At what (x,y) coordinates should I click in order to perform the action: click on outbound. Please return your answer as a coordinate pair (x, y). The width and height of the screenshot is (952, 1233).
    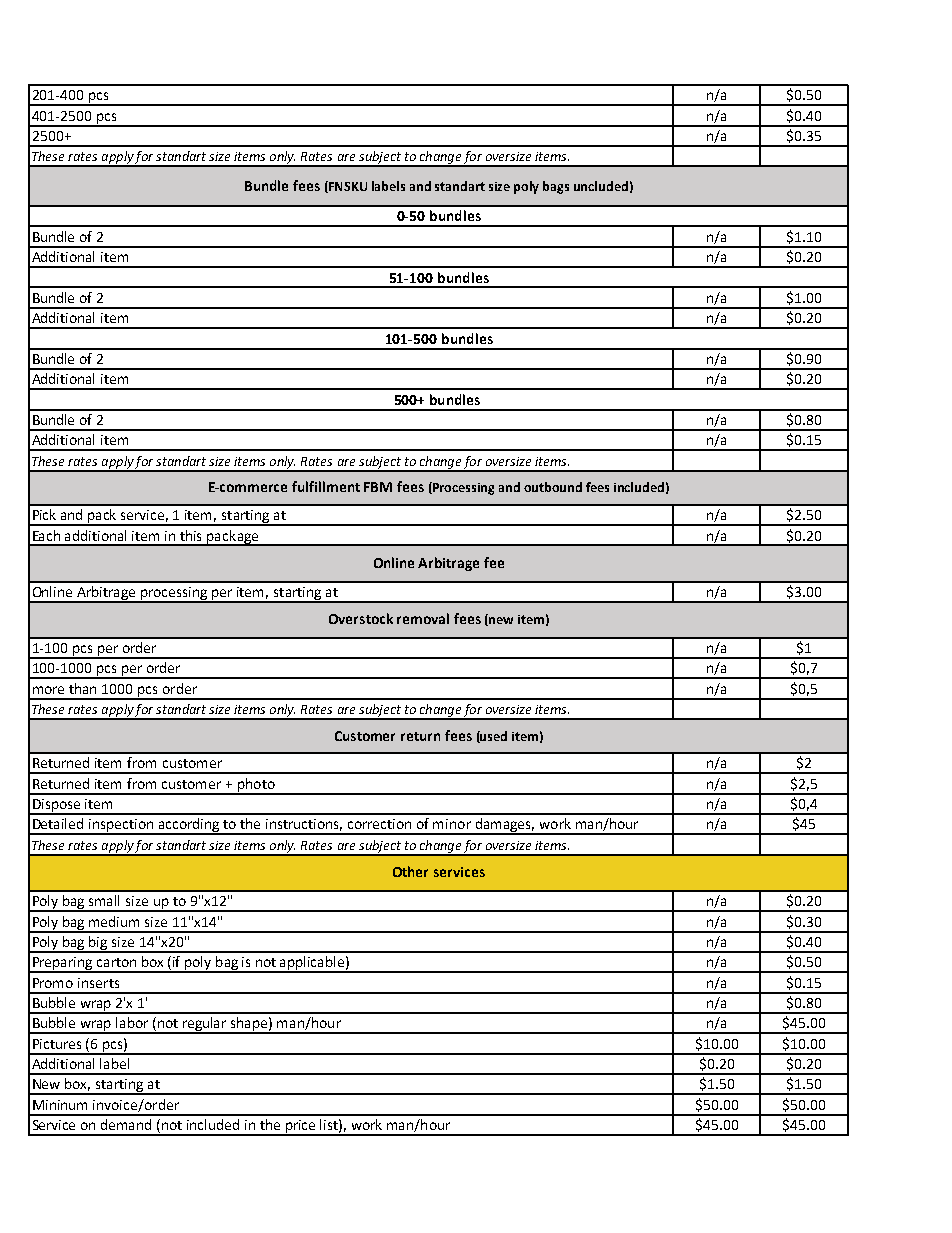
    Looking at the image, I should click on (553, 487).
